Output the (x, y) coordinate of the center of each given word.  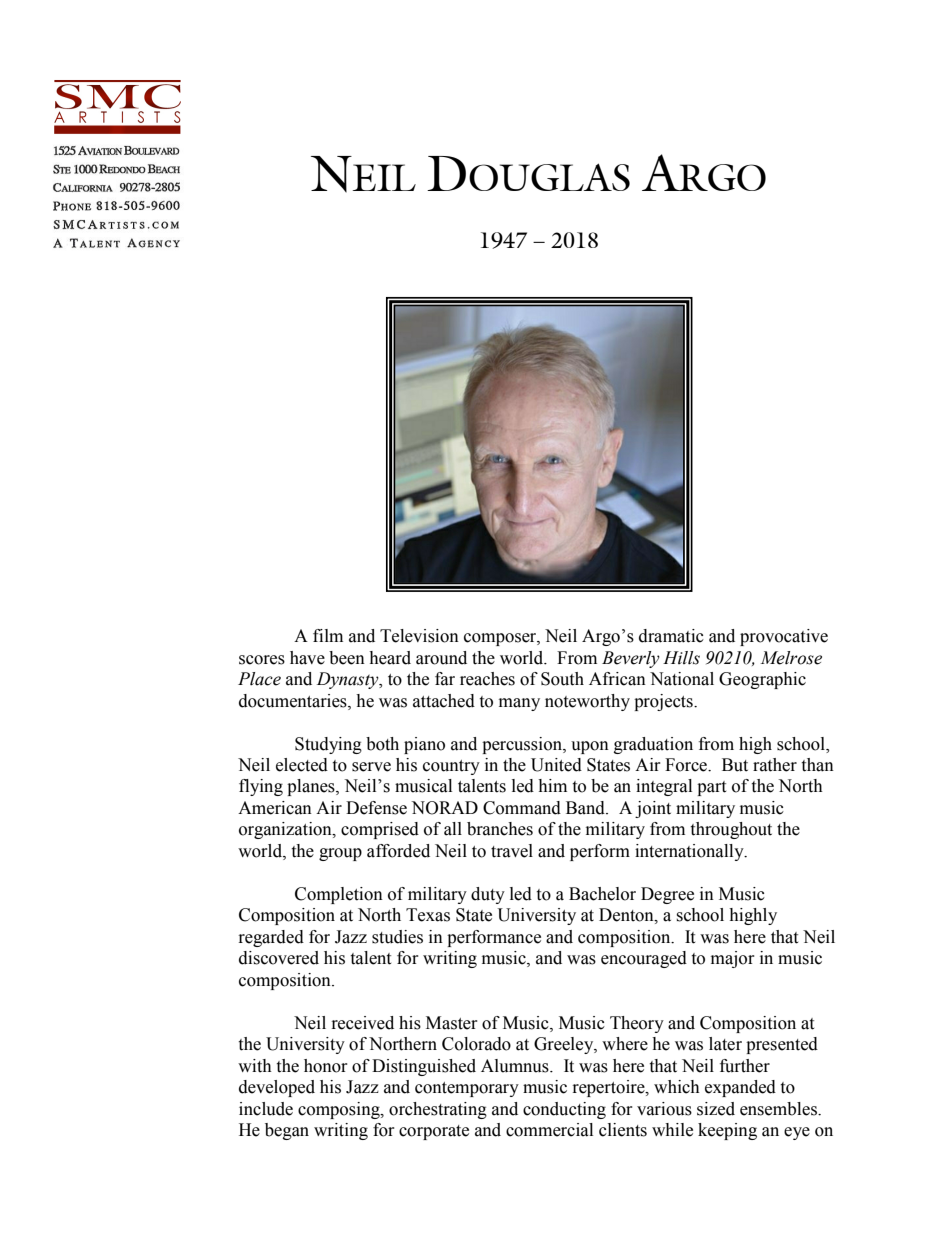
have (307, 658)
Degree (667, 895)
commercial (549, 1130)
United (556, 765)
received (363, 1023)
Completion (339, 895)
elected (302, 765)
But (735, 765)
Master (451, 1023)
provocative (784, 637)
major (732, 959)
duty (488, 895)
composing (340, 1110)
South (562, 679)
